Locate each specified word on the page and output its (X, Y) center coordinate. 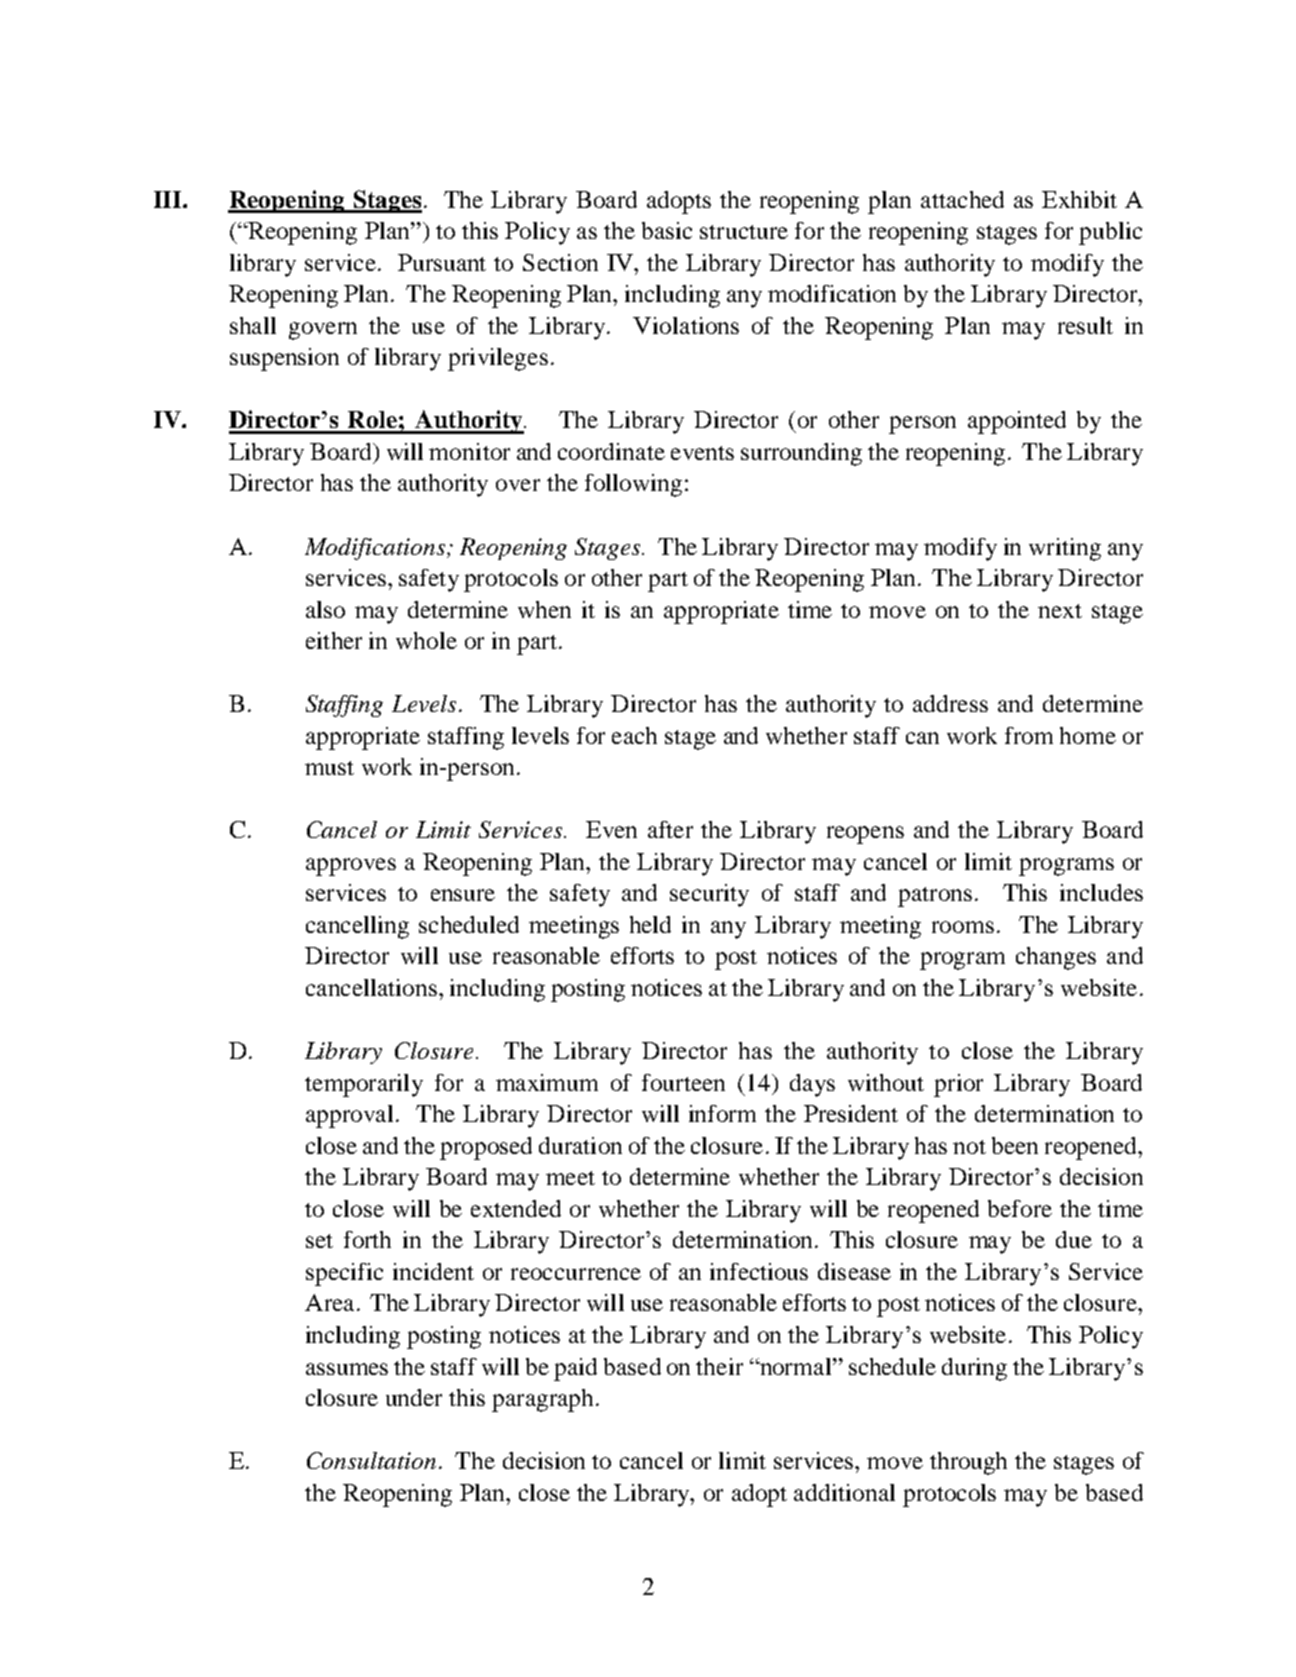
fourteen (683, 1082)
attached (962, 199)
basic (667, 230)
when (544, 609)
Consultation (371, 1460)
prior (958, 1085)
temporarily (364, 1085)
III (169, 199)
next (1060, 611)
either (334, 640)
